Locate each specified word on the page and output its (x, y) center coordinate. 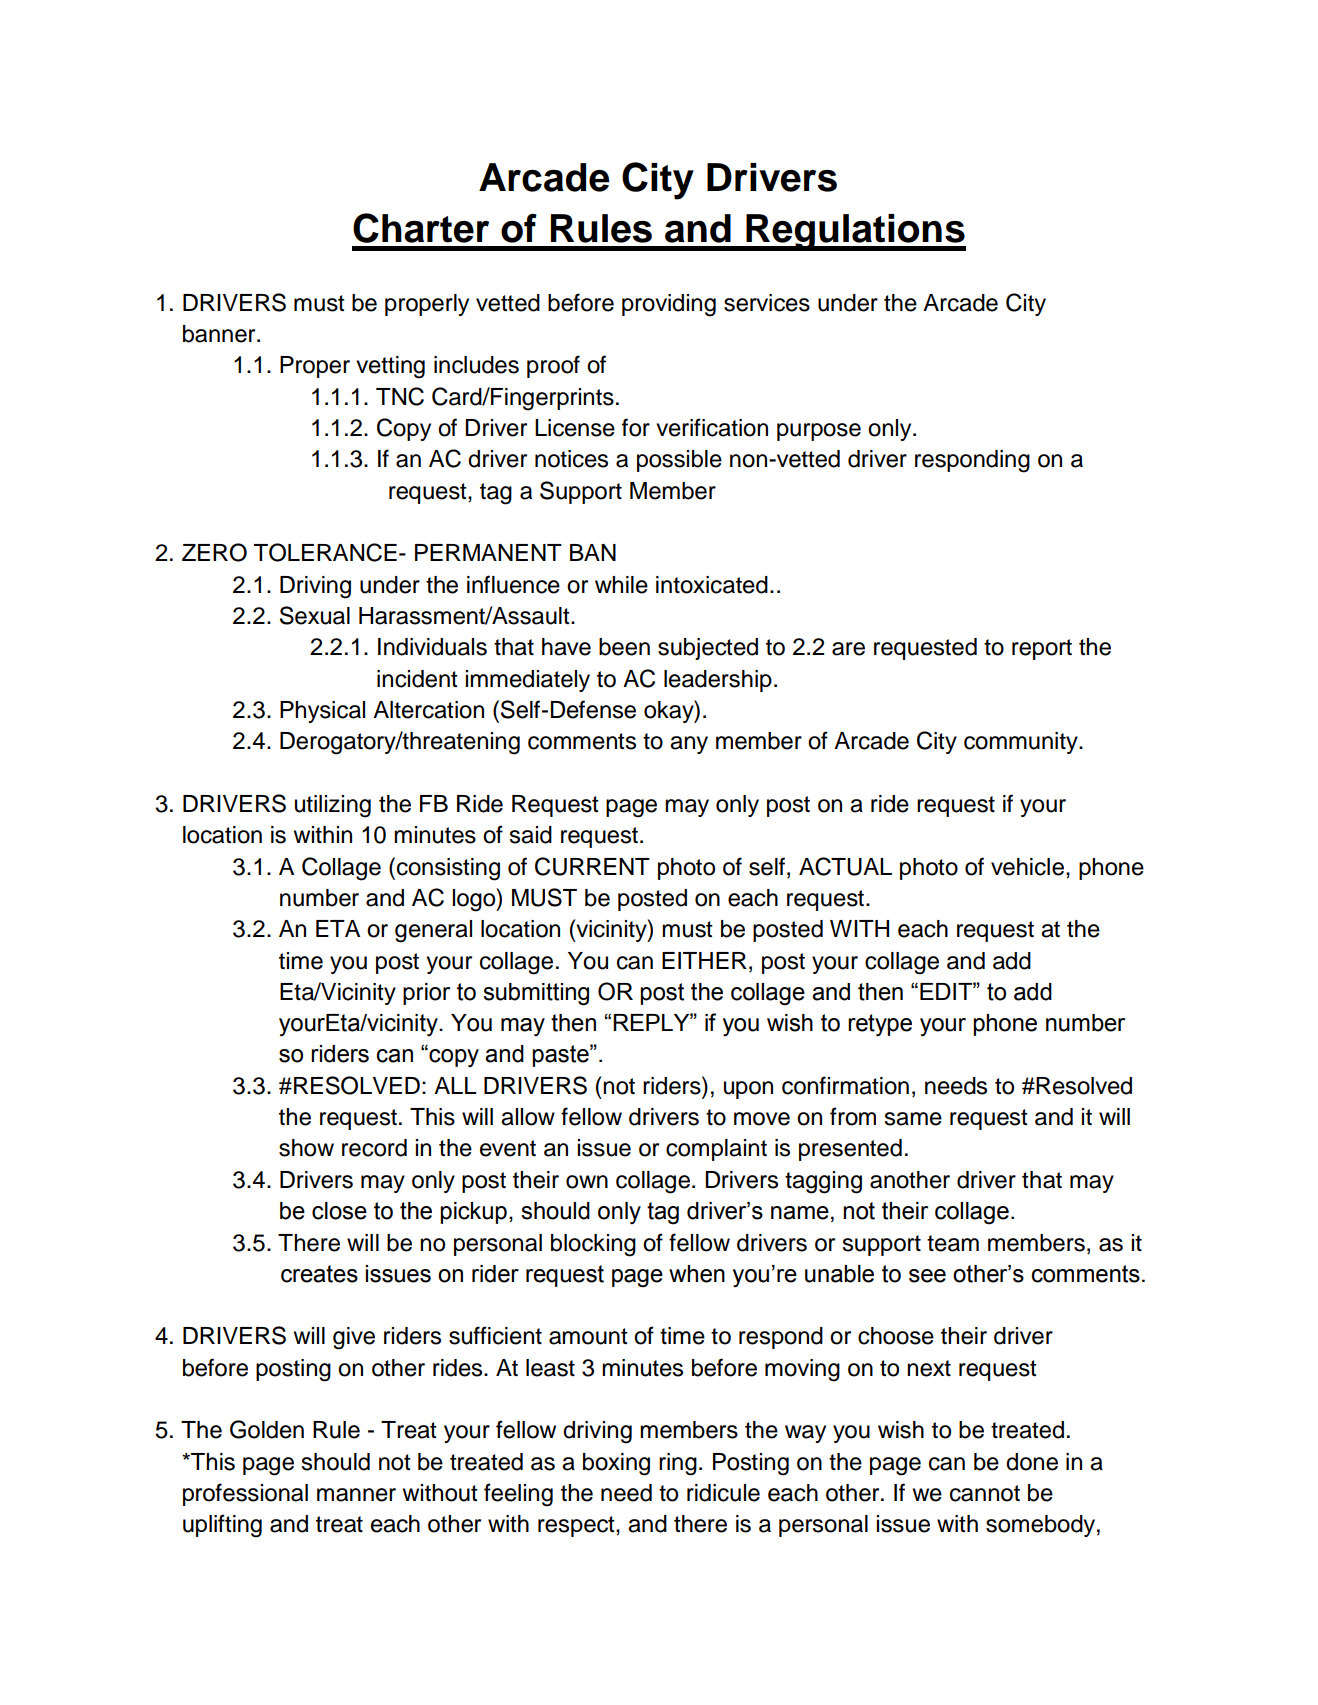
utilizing (333, 806)
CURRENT (592, 866)
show (306, 1148)
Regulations (855, 232)
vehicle (1029, 867)
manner (356, 1495)
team (953, 1243)
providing (669, 305)
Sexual (315, 615)
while (621, 585)
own (587, 1182)
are (848, 649)
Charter (421, 228)
